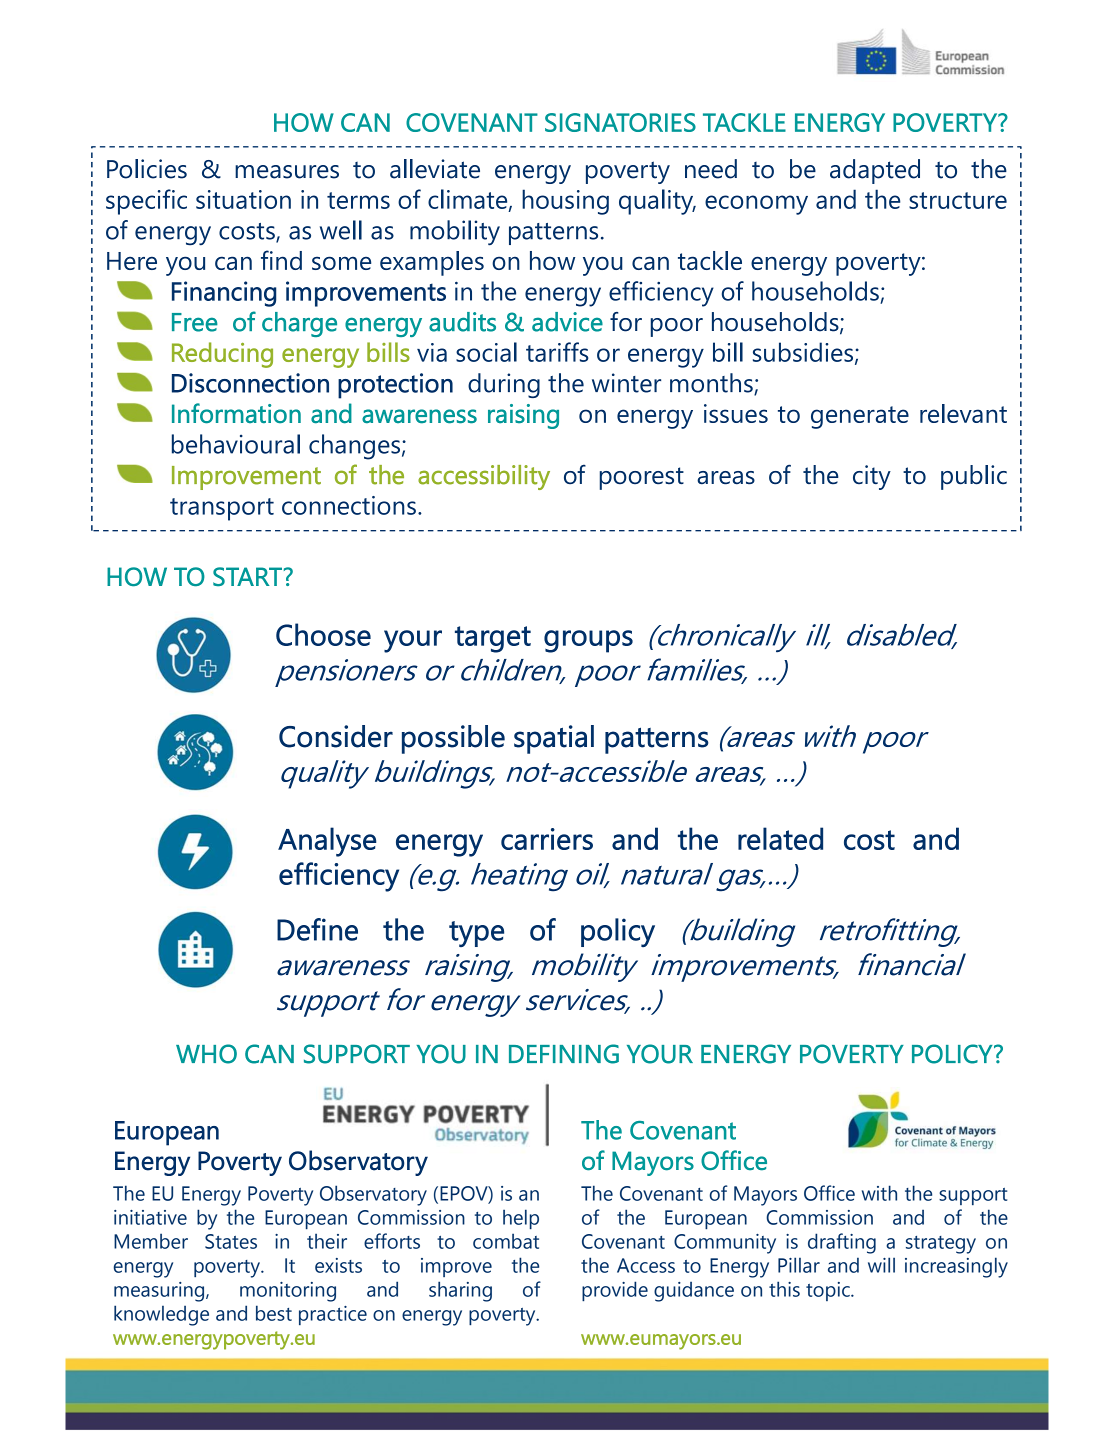 Image resolution: width=1114 pixels, height=1442 pixels. What do you see at coordinates (206, 1054) in the page?
I see `WHO` at bounding box center [206, 1054].
